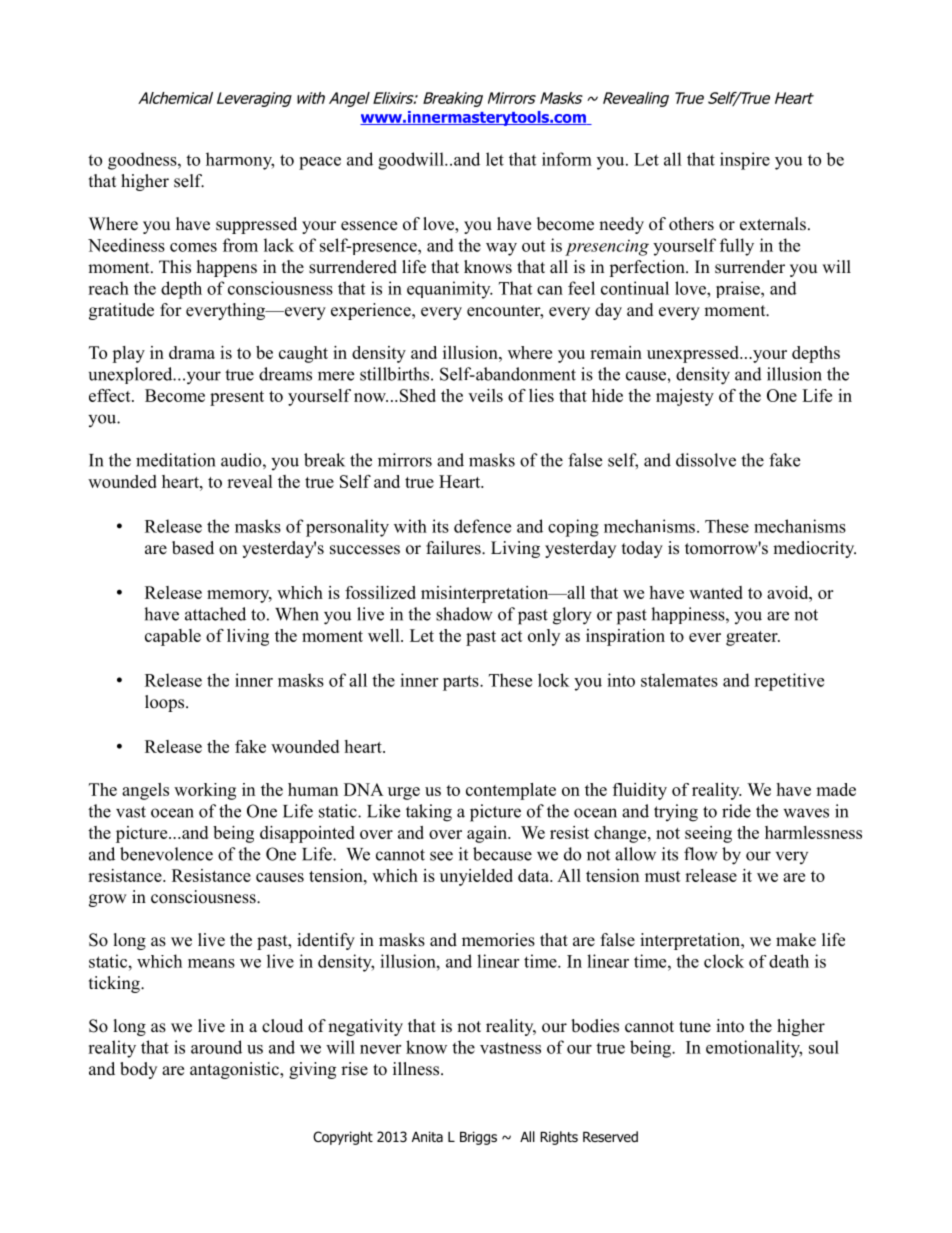 The height and width of the screenshot is (1233, 952). I want to click on working, so click(205, 791).
